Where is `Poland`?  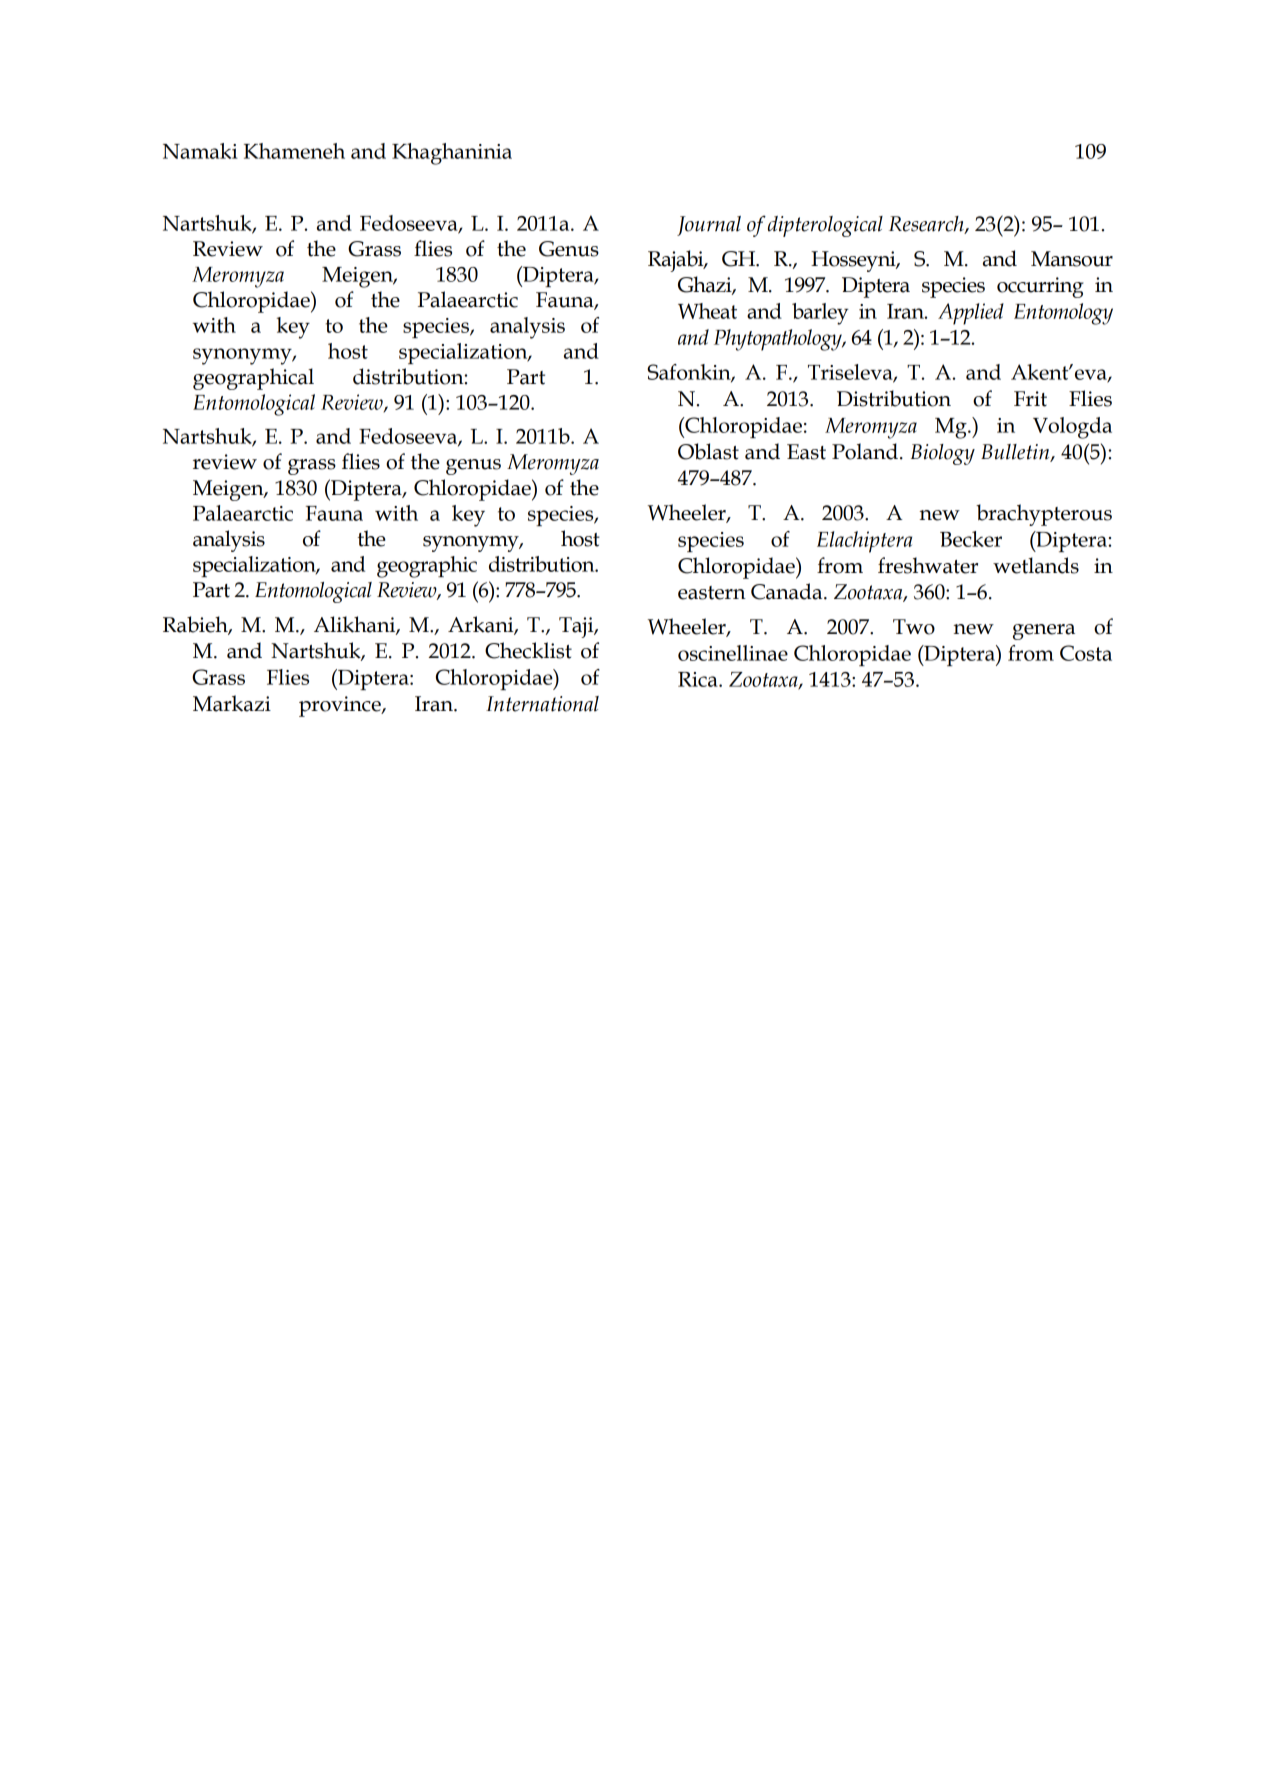 Poland is located at coordinates (865, 451).
